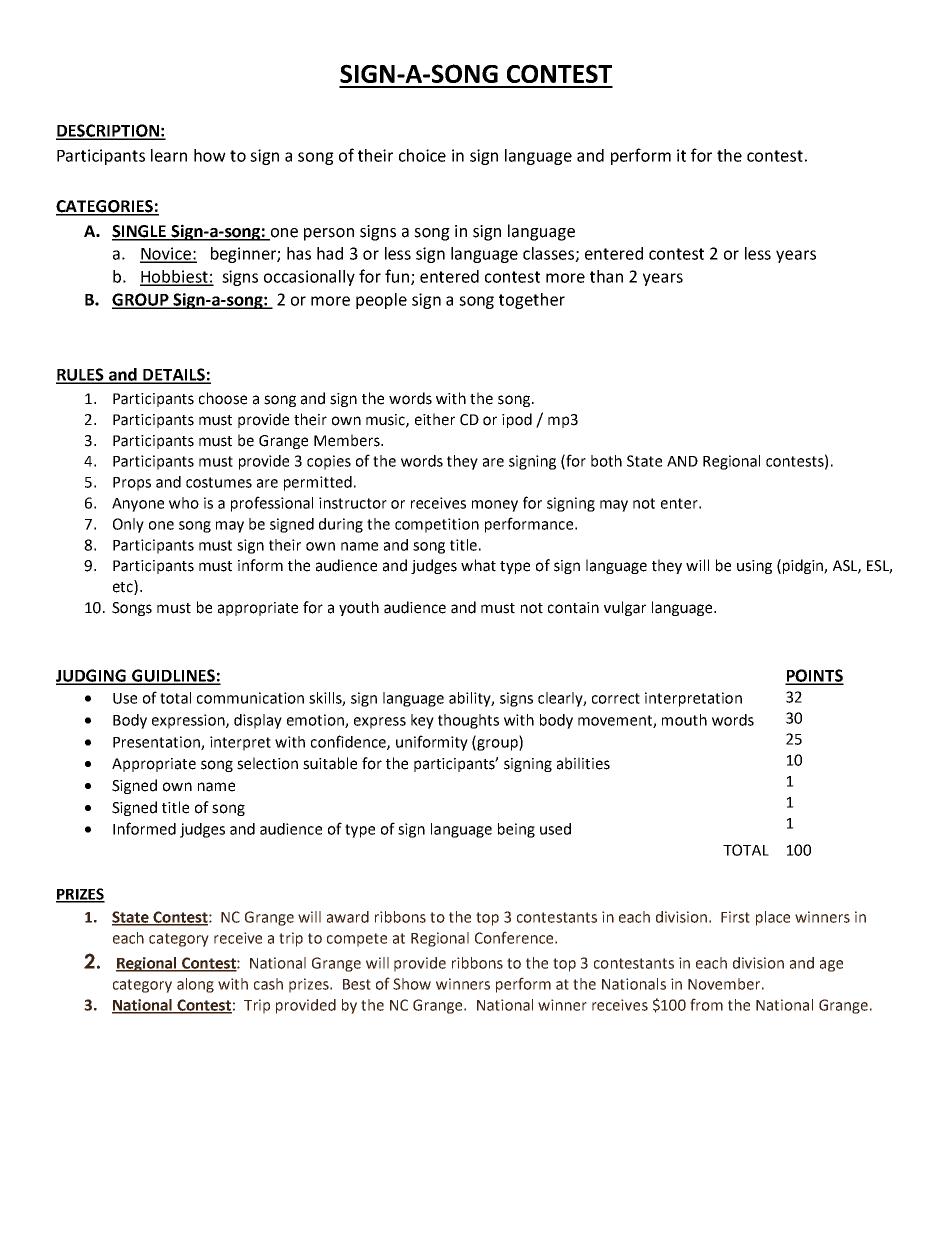 This screenshot has height=1233, width=952. Describe the element at coordinates (684, 720) in the screenshot. I see `mouth` at that location.
